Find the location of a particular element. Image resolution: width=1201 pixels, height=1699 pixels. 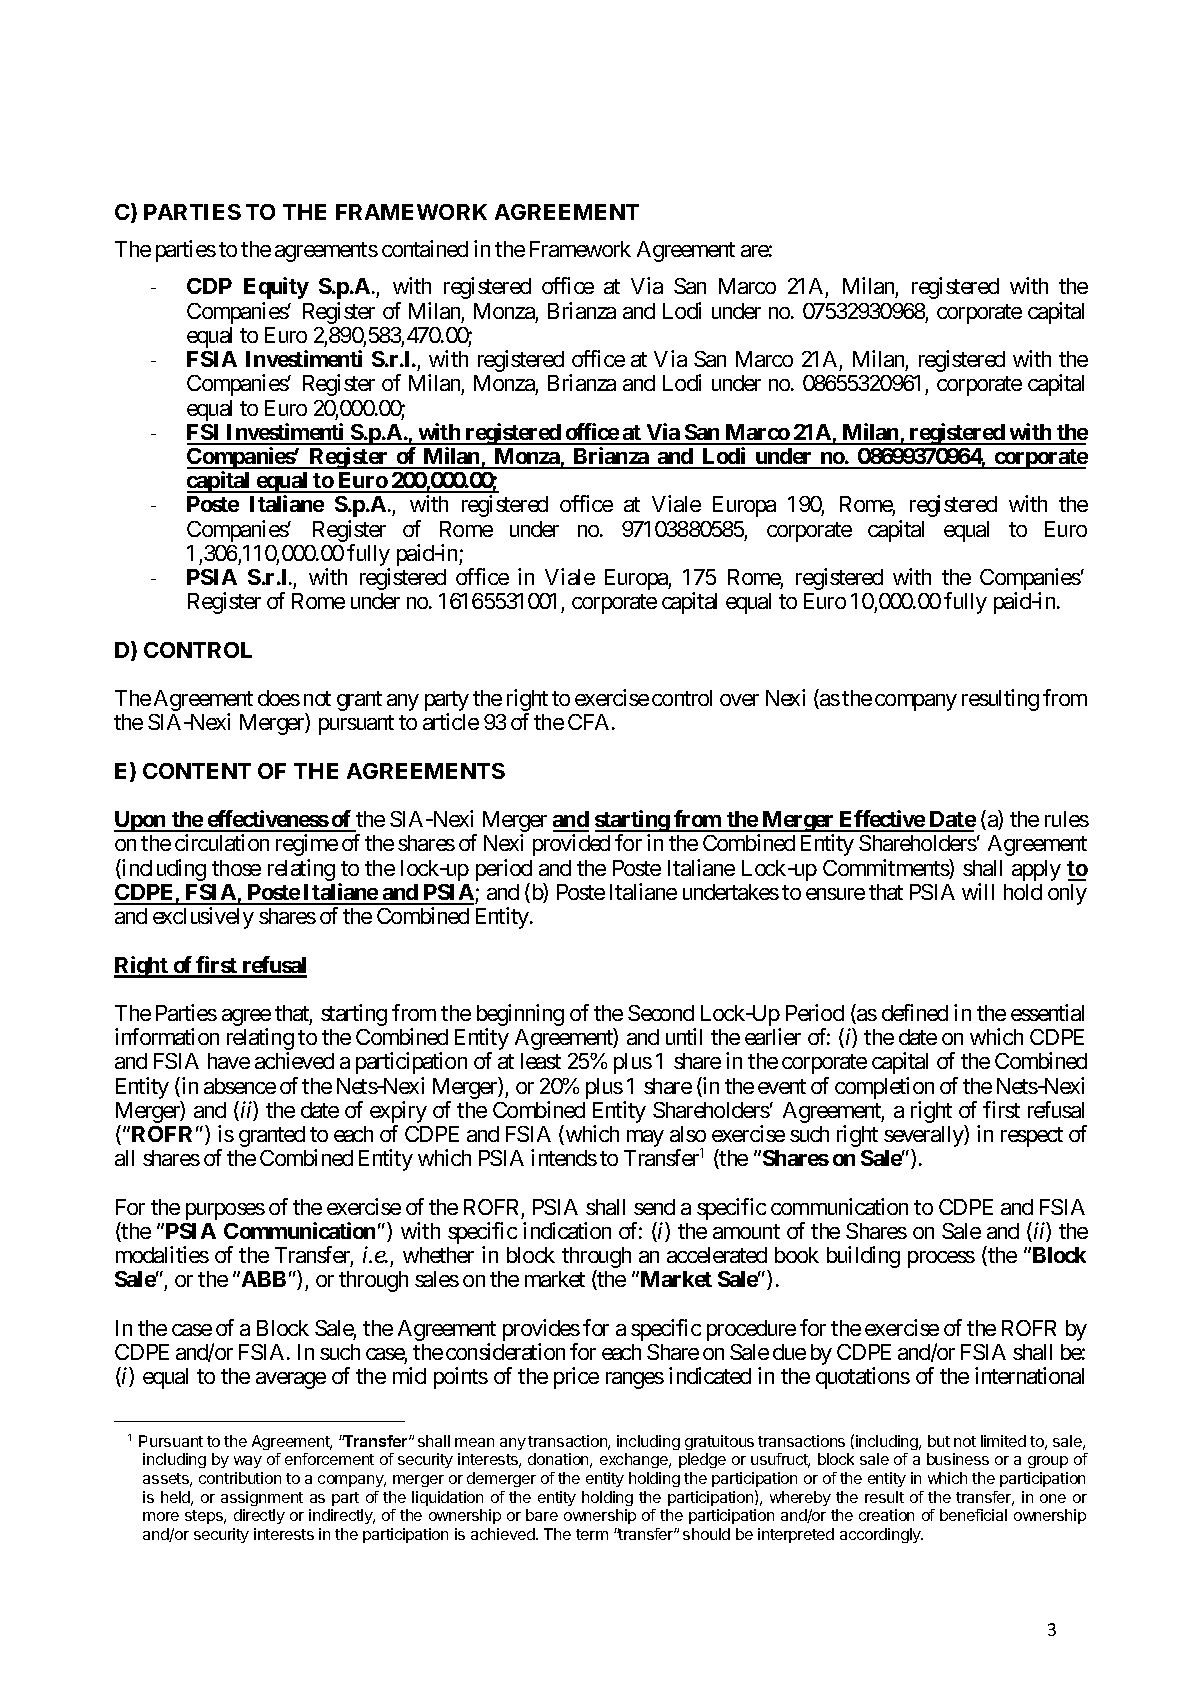

assignment is located at coordinates (262, 1498).
